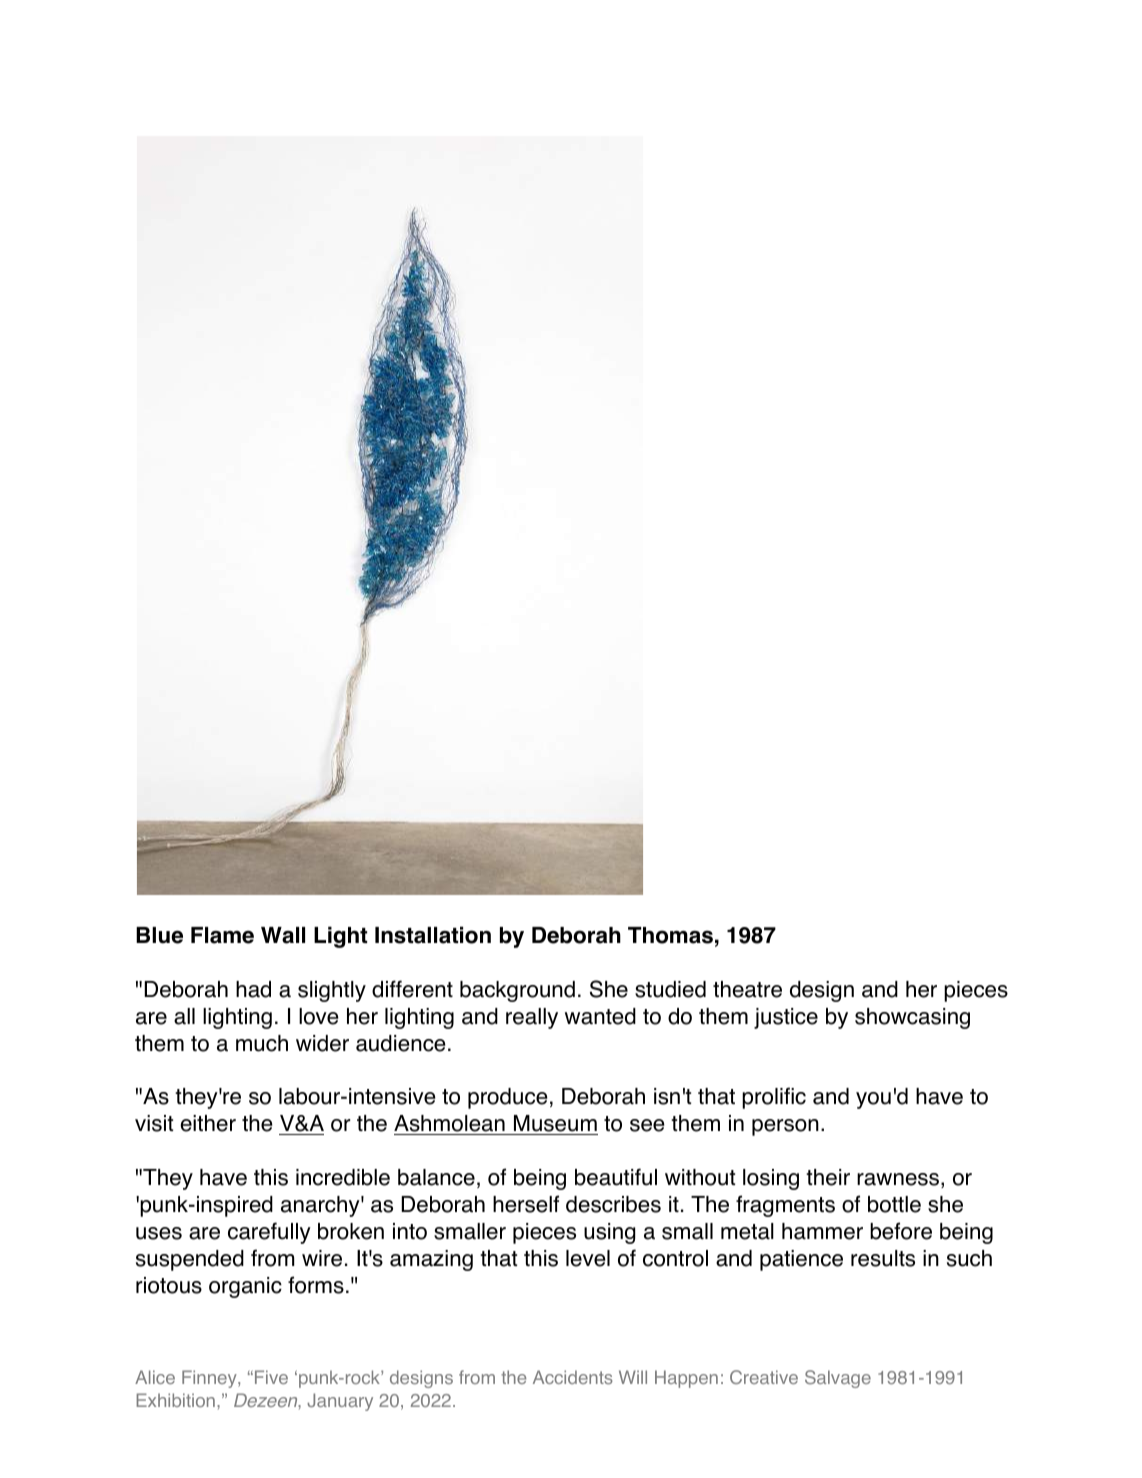 Image resolution: width=1142 pixels, height=1478 pixels. What do you see at coordinates (616, 1177) in the image?
I see `beautiful` at bounding box center [616, 1177].
